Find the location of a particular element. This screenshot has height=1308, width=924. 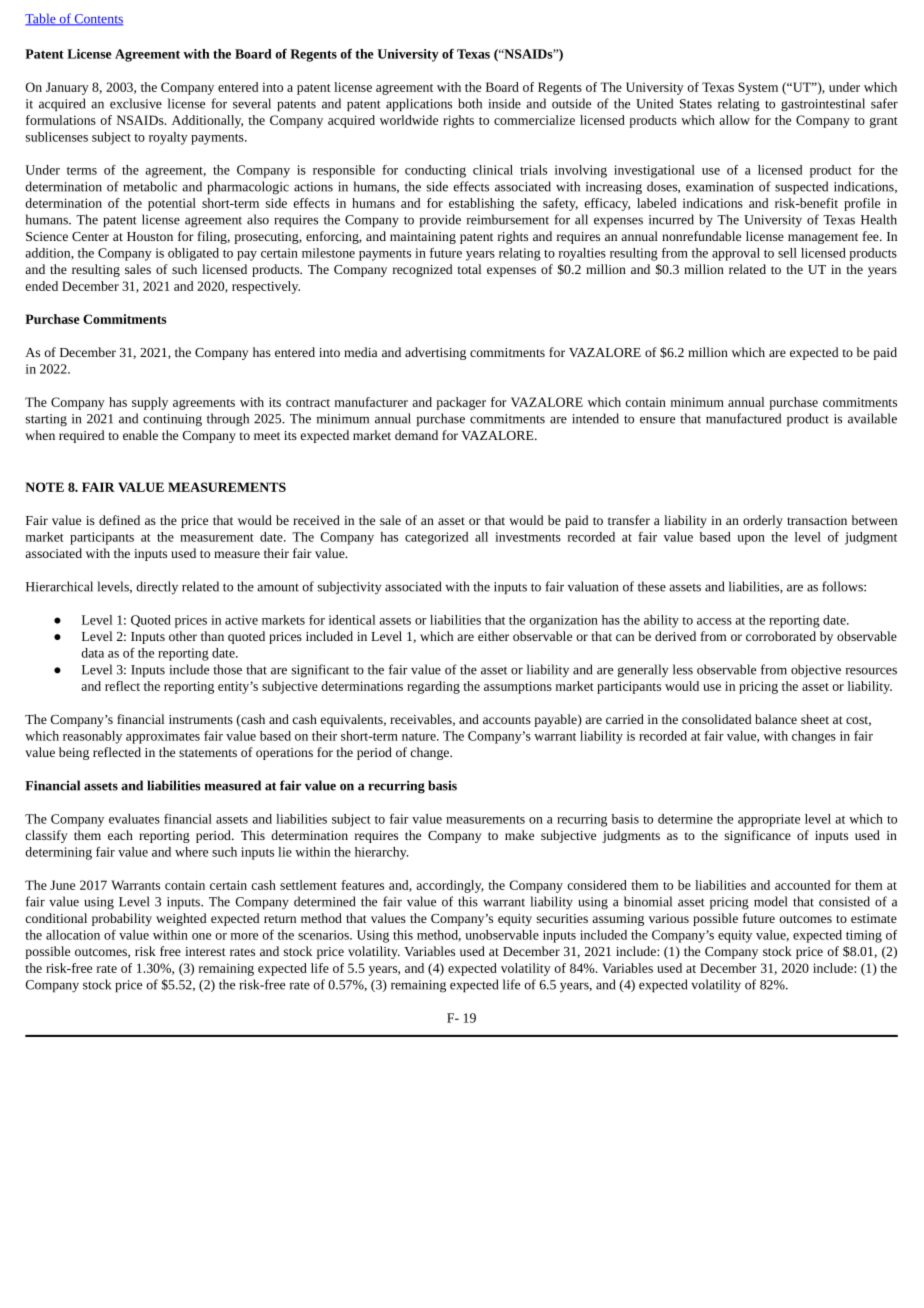

other is located at coordinates (183, 636).
